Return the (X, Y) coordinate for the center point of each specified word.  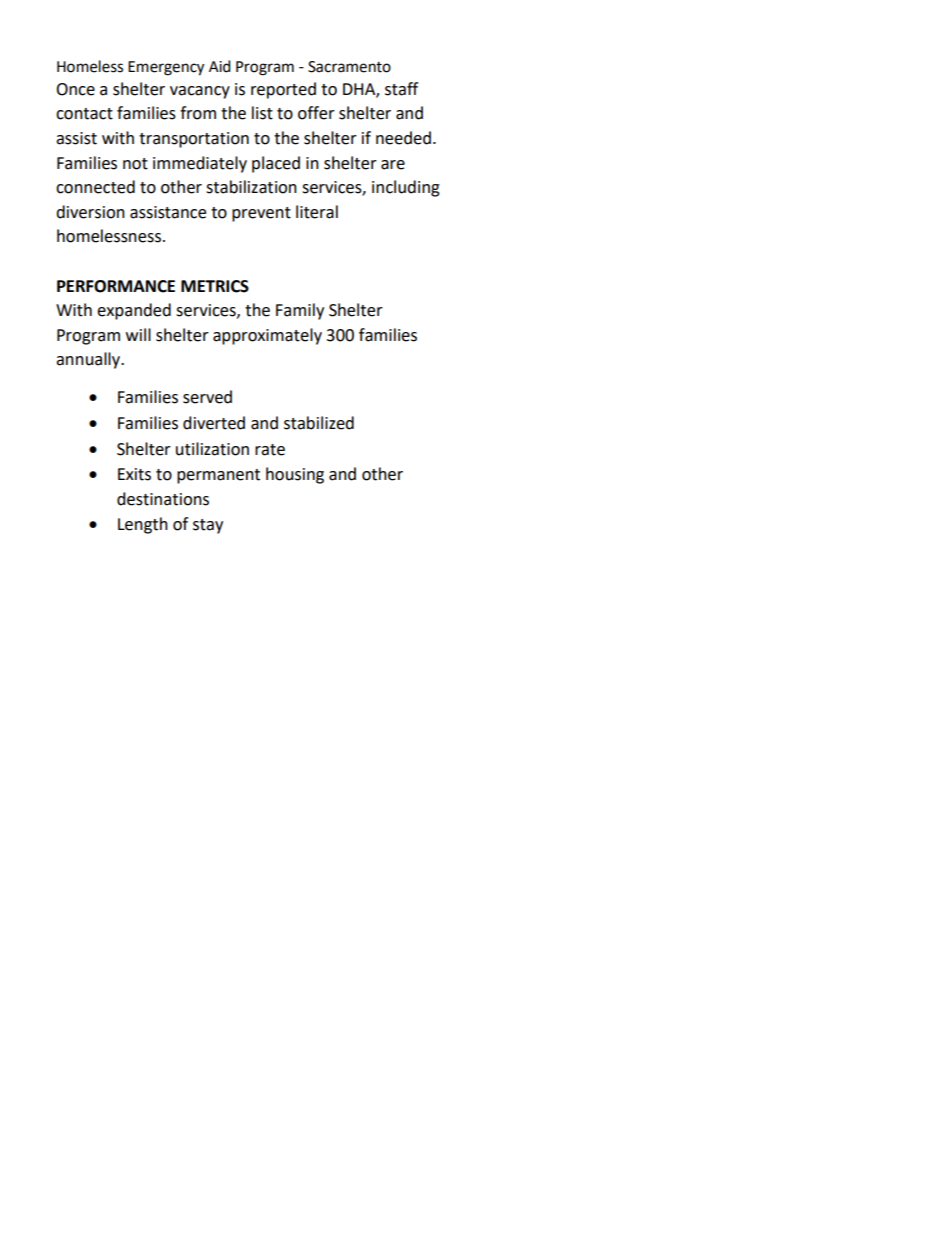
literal (317, 212)
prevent (261, 214)
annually (89, 360)
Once (75, 89)
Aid (220, 66)
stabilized (319, 423)
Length (143, 525)
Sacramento (349, 67)
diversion (90, 212)
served (207, 397)
